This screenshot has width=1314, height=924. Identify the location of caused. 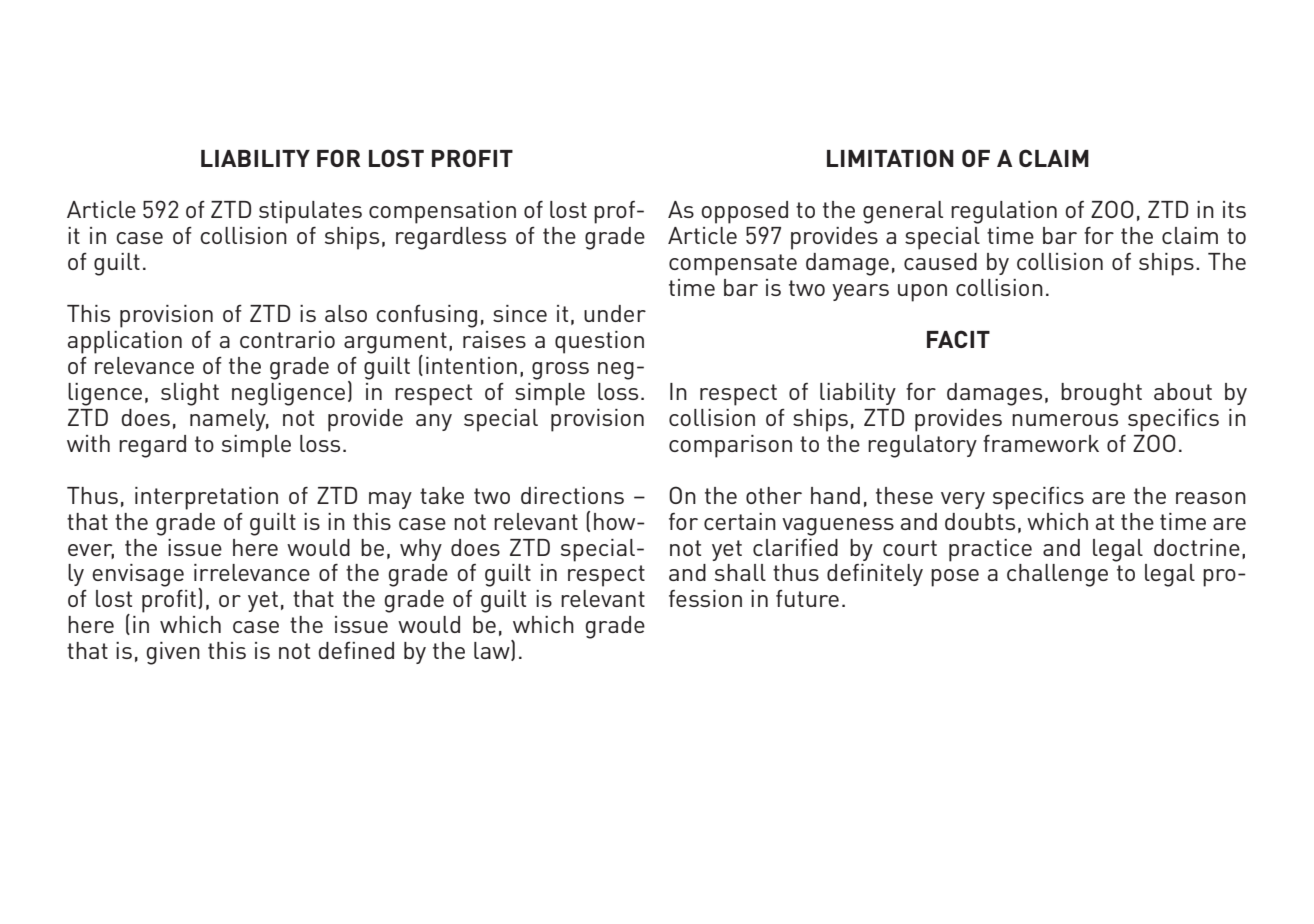
(940, 261).
